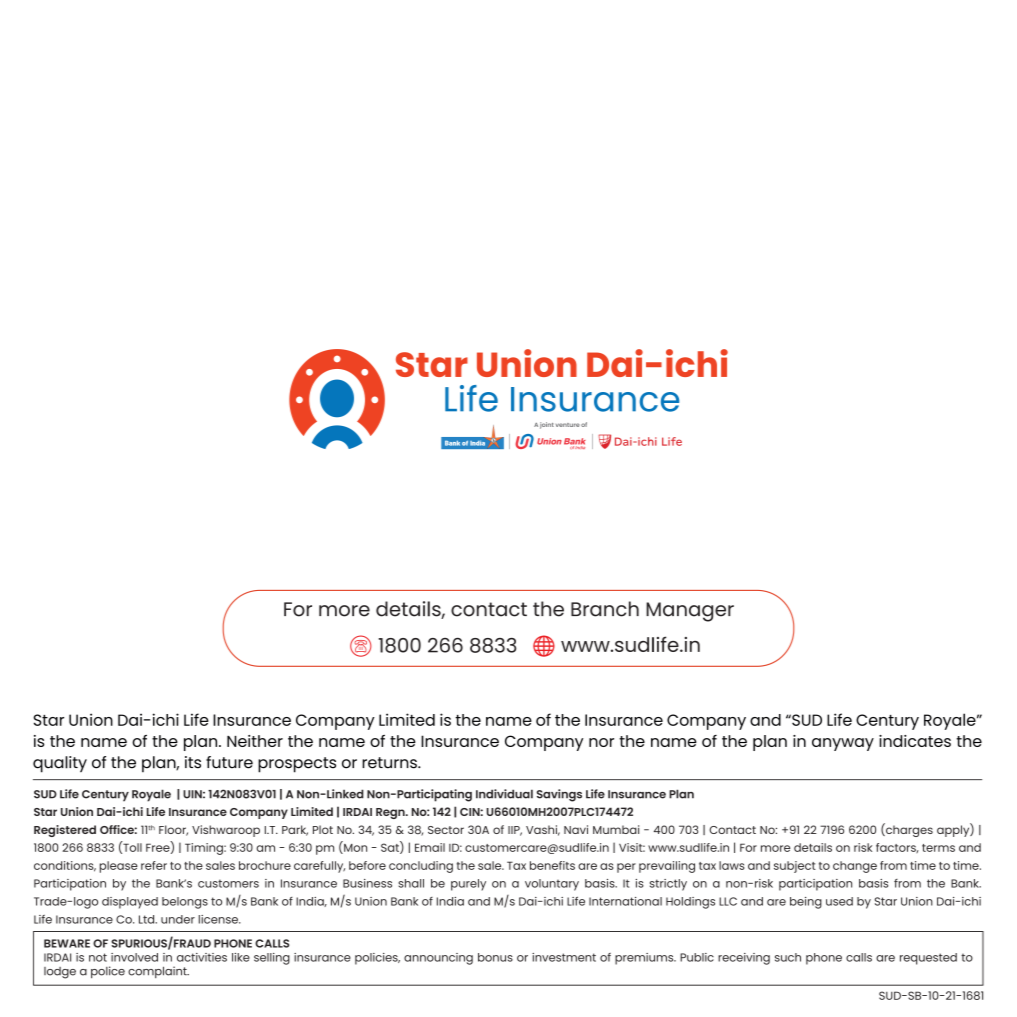  I want to click on nor, so click(601, 742).
